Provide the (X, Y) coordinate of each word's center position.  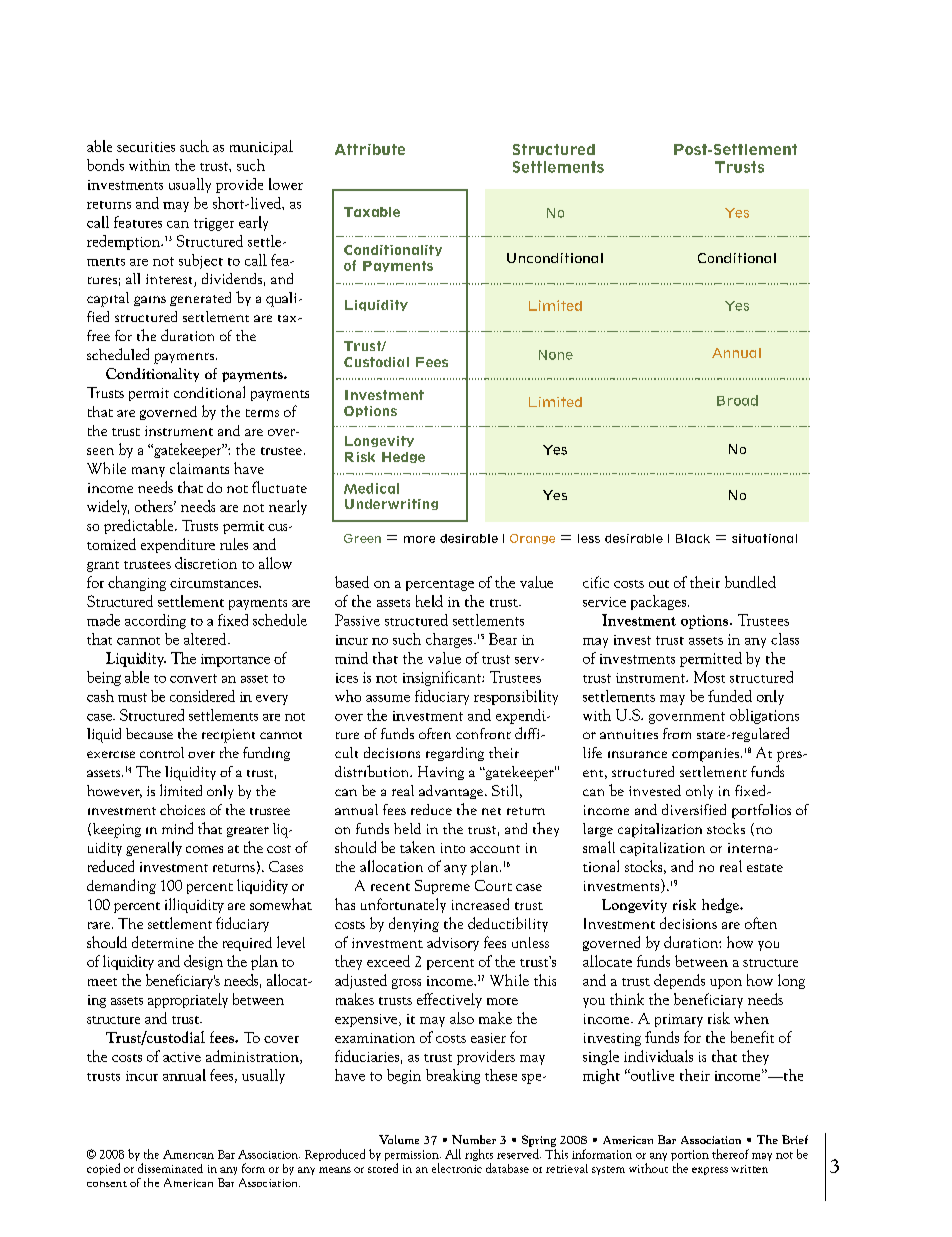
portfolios (761, 811)
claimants (199, 468)
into (453, 848)
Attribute (370, 149)
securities (146, 147)
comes (204, 849)
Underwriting (391, 504)
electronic (457, 1168)
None (556, 355)
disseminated (170, 1168)
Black (693, 538)
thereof (730, 1154)
